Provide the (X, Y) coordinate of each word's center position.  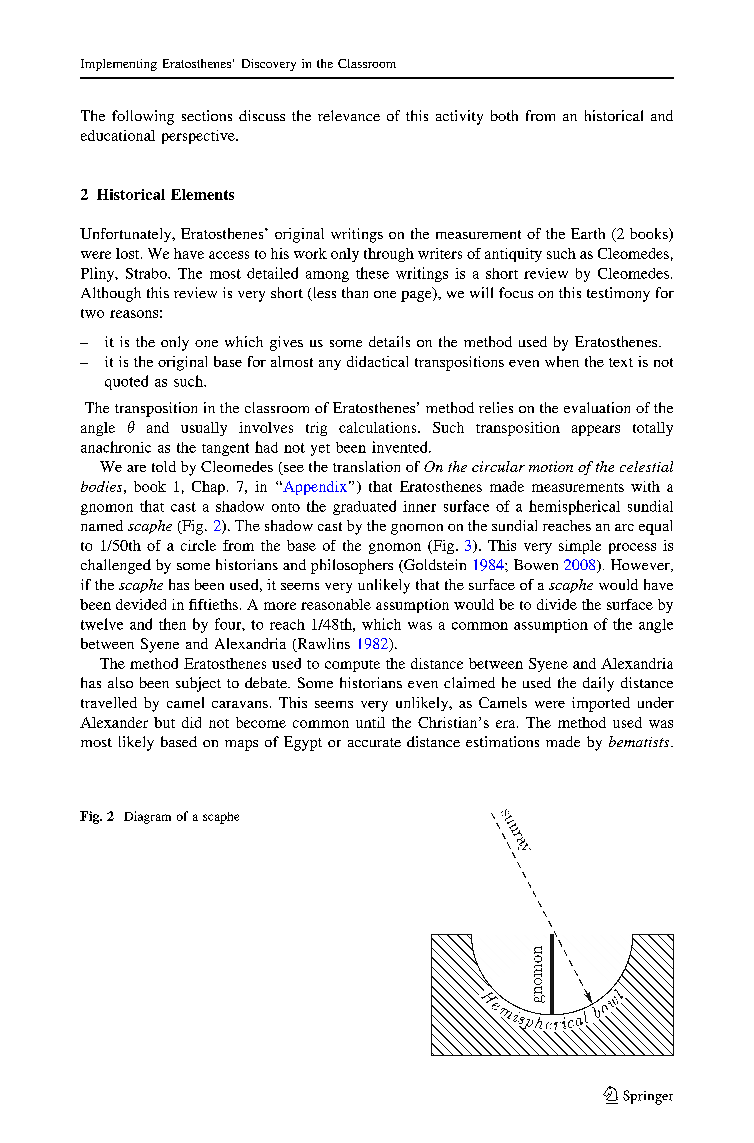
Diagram (147, 817)
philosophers (352, 566)
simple (580, 547)
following (143, 117)
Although (111, 294)
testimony (618, 294)
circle (198, 545)
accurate (374, 742)
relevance (349, 115)
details (389, 341)
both (504, 115)
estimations (502, 741)
